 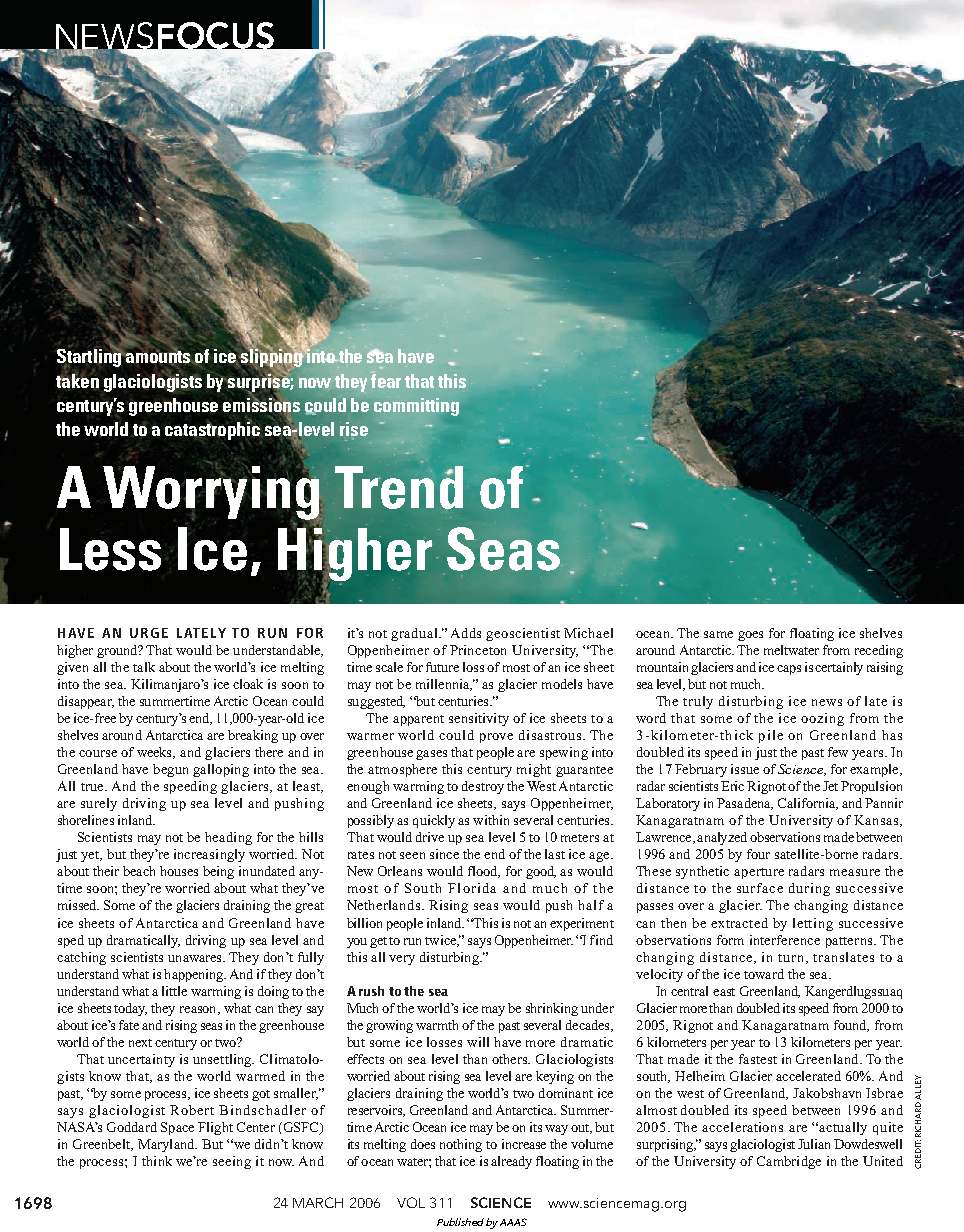 I want to click on California, so click(x=808, y=804).
